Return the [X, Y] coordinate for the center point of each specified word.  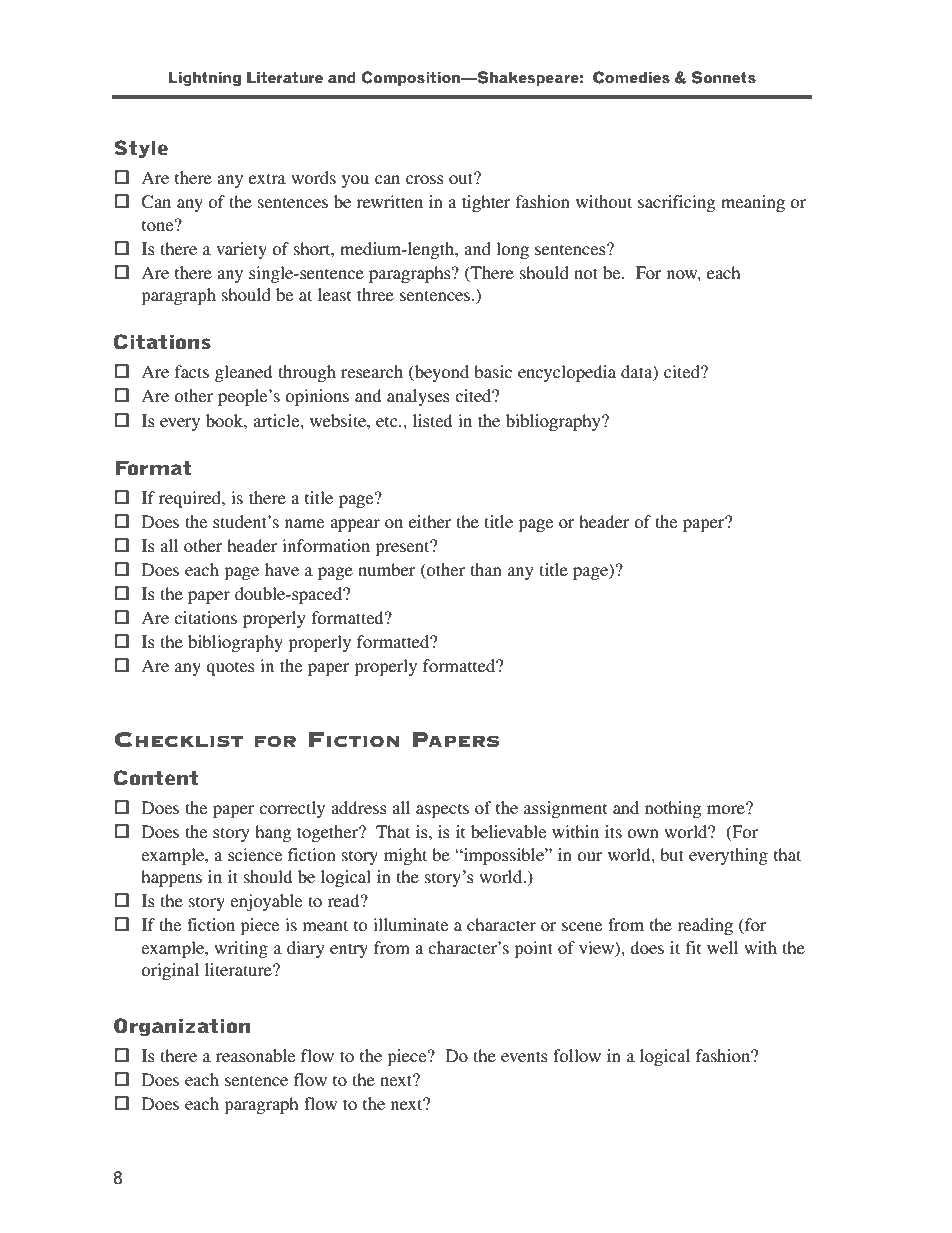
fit [693, 947]
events [524, 1056]
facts [192, 371]
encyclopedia [567, 373]
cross [425, 179]
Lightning [205, 78]
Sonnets [723, 77]
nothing [673, 809]
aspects [442, 810]
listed [433, 420]
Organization [182, 1027]
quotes [230, 668]
